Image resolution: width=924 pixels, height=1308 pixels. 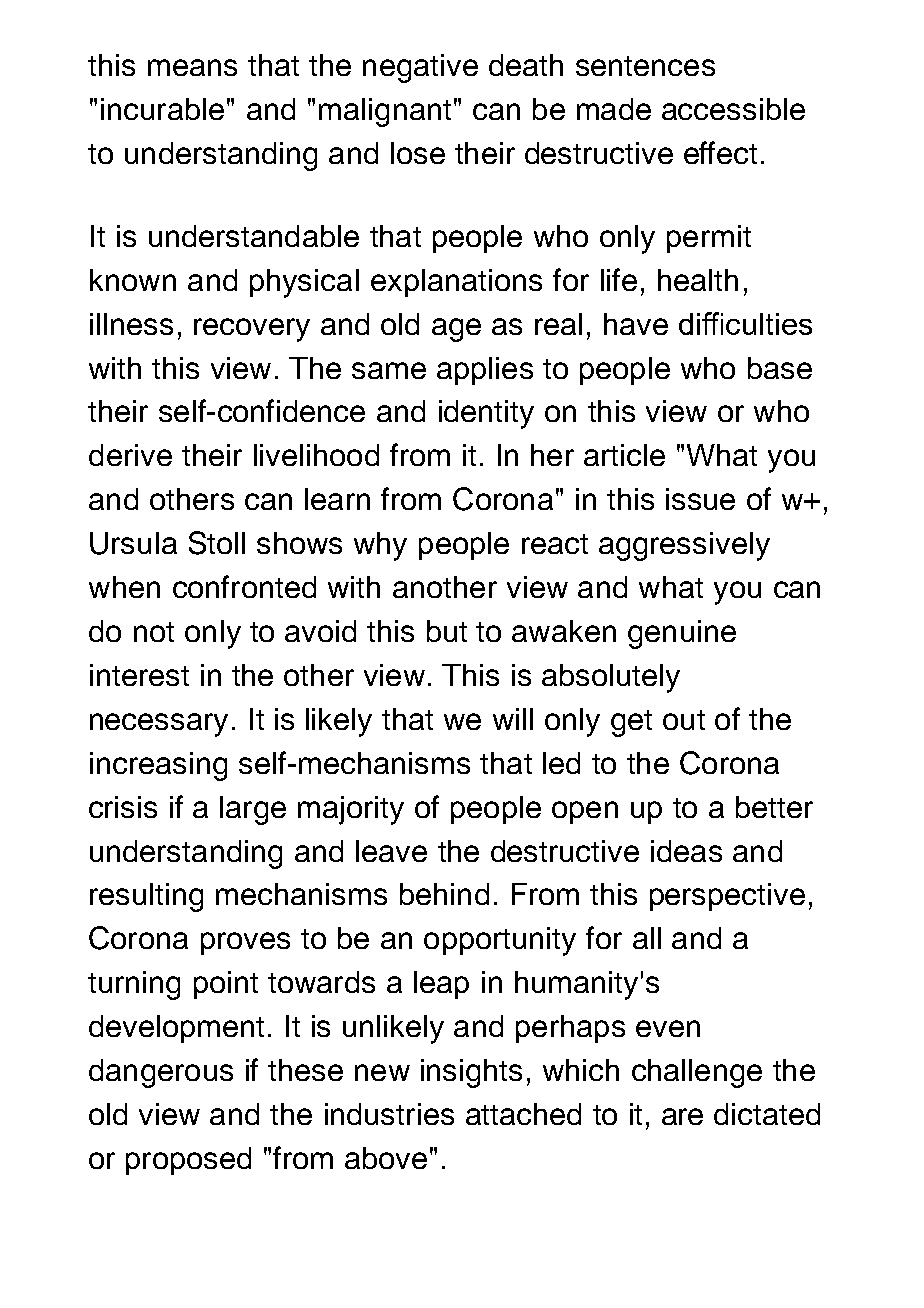 I want to click on means, so click(x=192, y=67).
